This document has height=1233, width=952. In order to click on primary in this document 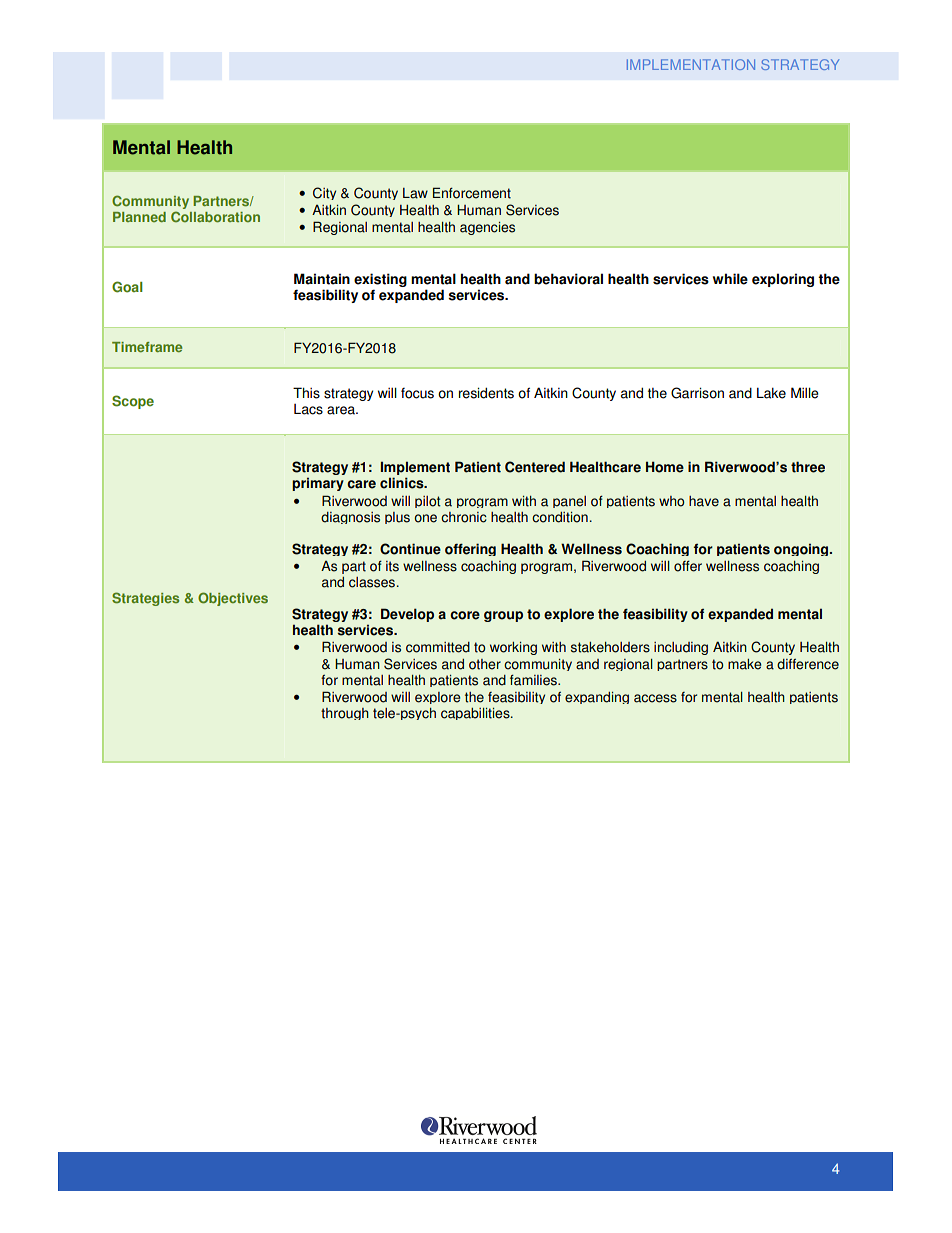, I will do `click(318, 484)`.
